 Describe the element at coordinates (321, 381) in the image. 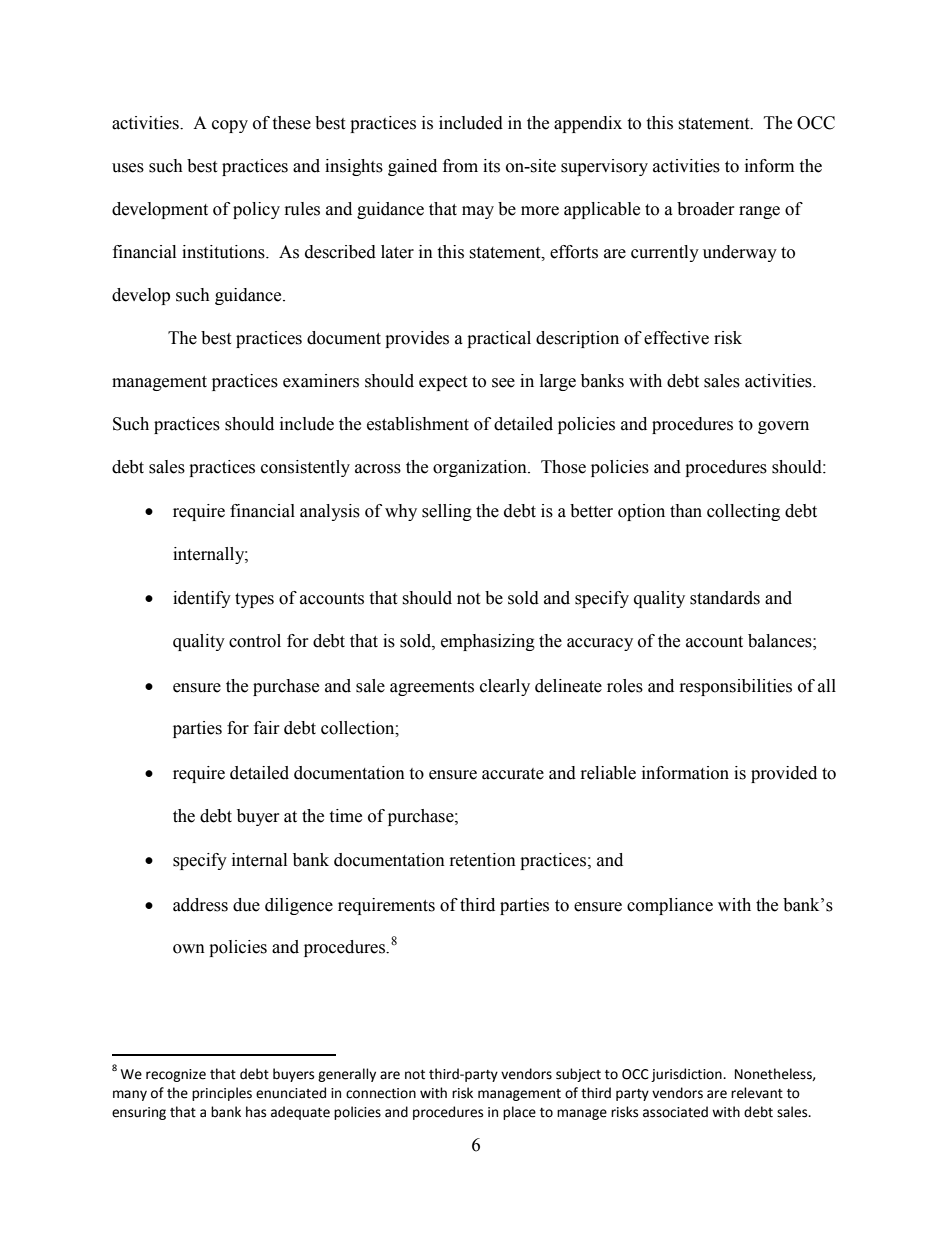

I see `examiners` at that location.
